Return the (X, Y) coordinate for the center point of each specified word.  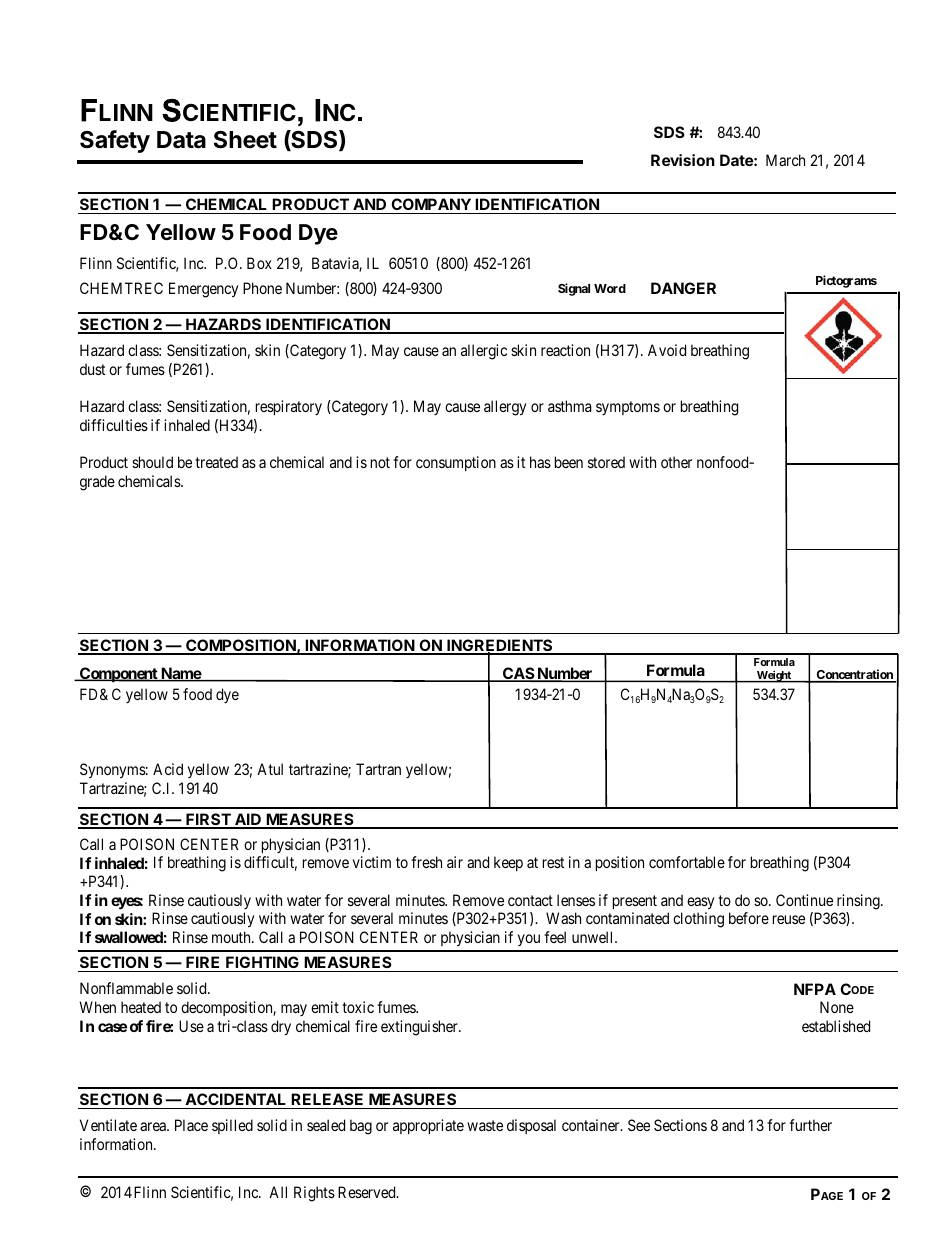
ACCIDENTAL (235, 1099)
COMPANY (431, 204)
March (785, 160)
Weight (774, 676)
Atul (270, 769)
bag (361, 1127)
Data (181, 140)
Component (119, 674)
